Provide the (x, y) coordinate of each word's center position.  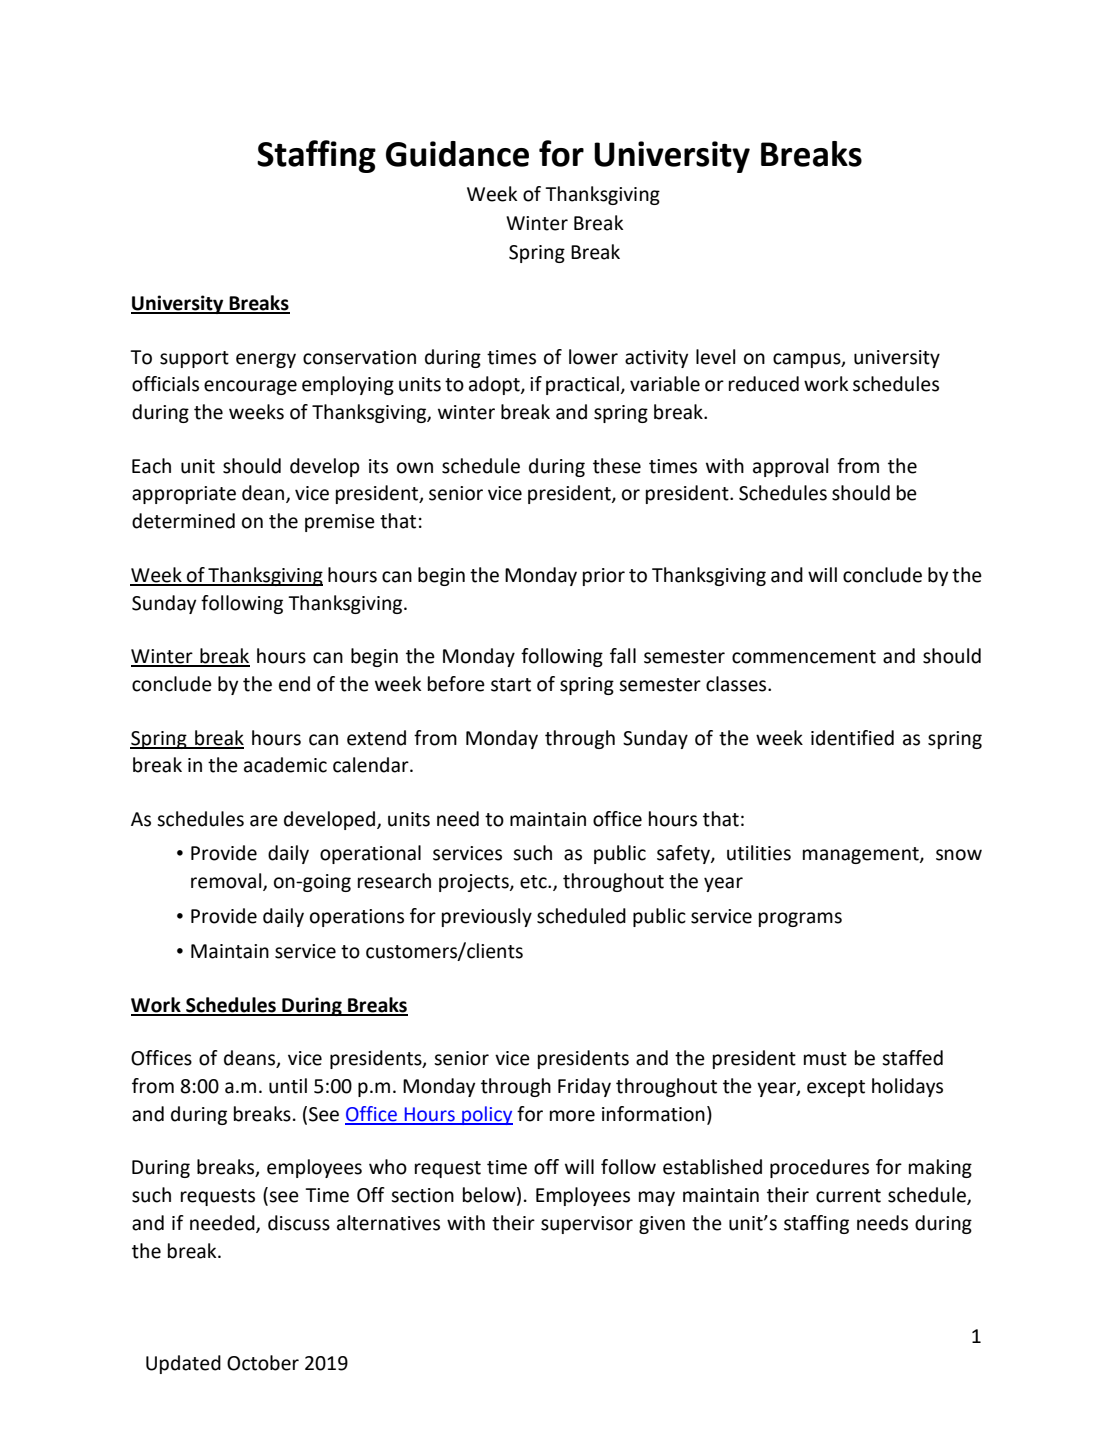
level (715, 357)
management (862, 855)
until (288, 1086)
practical (582, 385)
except (836, 1088)
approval (790, 467)
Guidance (457, 154)
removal (227, 882)
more (572, 1116)
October (263, 1363)
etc (534, 882)
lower (593, 357)
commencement (804, 657)
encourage (250, 387)
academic (285, 765)
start (511, 685)
